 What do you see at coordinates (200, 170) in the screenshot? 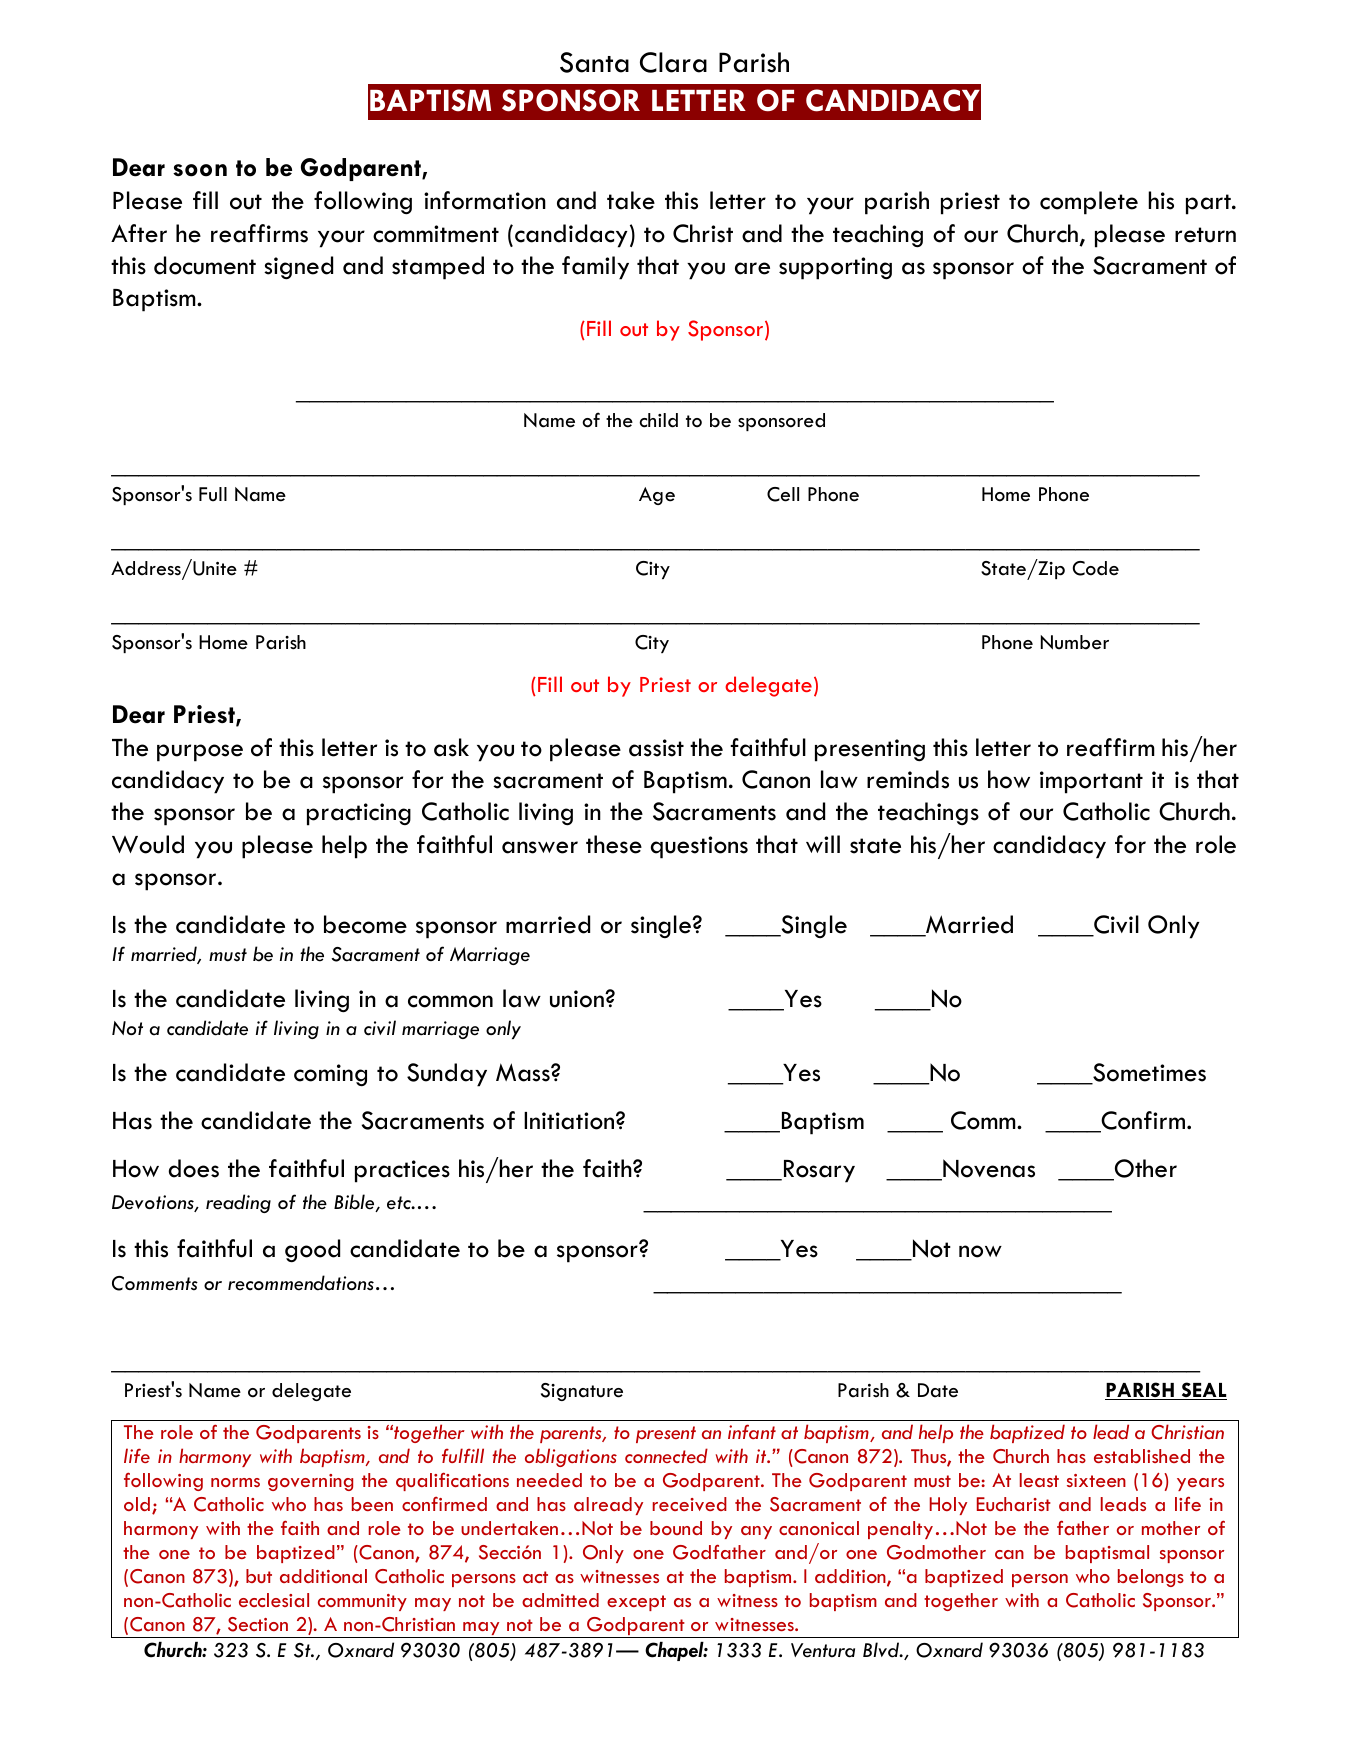
I see `soon` at bounding box center [200, 170].
